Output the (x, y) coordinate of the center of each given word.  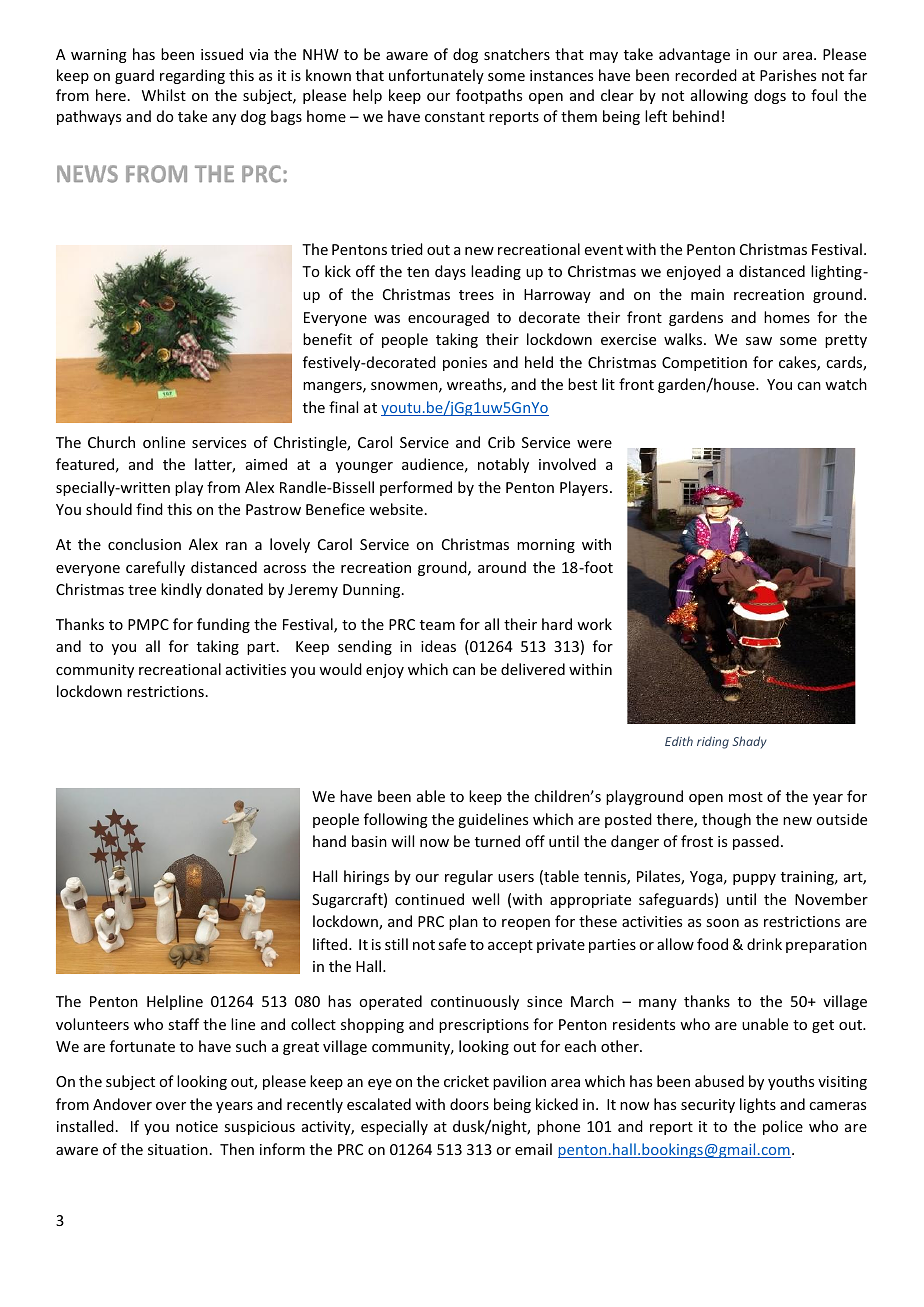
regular (469, 877)
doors (469, 1104)
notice (197, 1126)
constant (455, 117)
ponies (465, 364)
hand (329, 841)
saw (759, 341)
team (437, 625)
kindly (181, 590)
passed (756, 842)
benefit (327, 339)
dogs (770, 96)
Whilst (164, 95)
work (594, 624)
